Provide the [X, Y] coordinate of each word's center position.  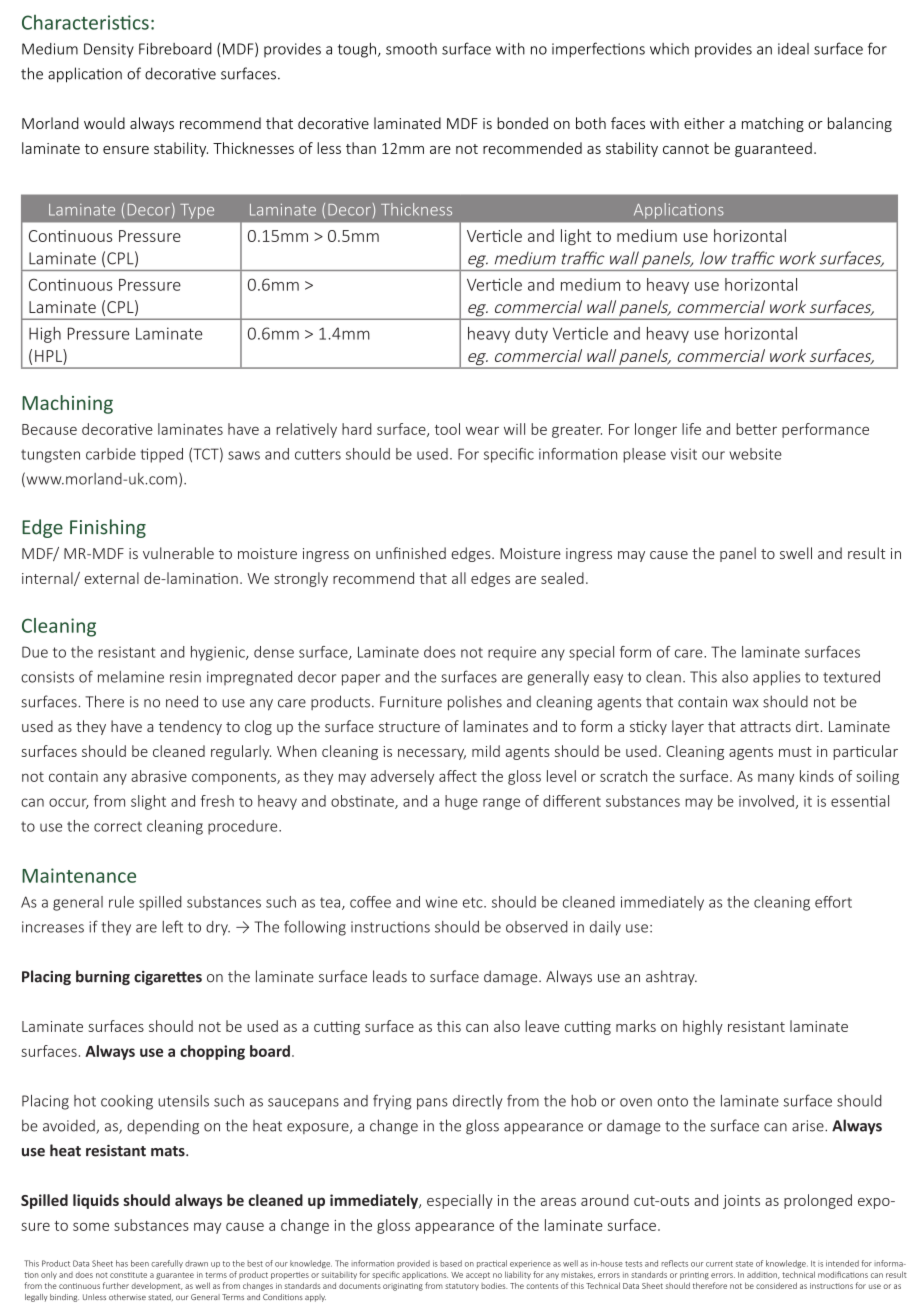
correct [118, 826]
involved [767, 802]
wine [442, 902]
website [755, 454]
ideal [793, 49]
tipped [161, 455]
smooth [411, 49]
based [451, 1263]
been [140, 1263]
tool [447, 429]
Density [109, 50]
